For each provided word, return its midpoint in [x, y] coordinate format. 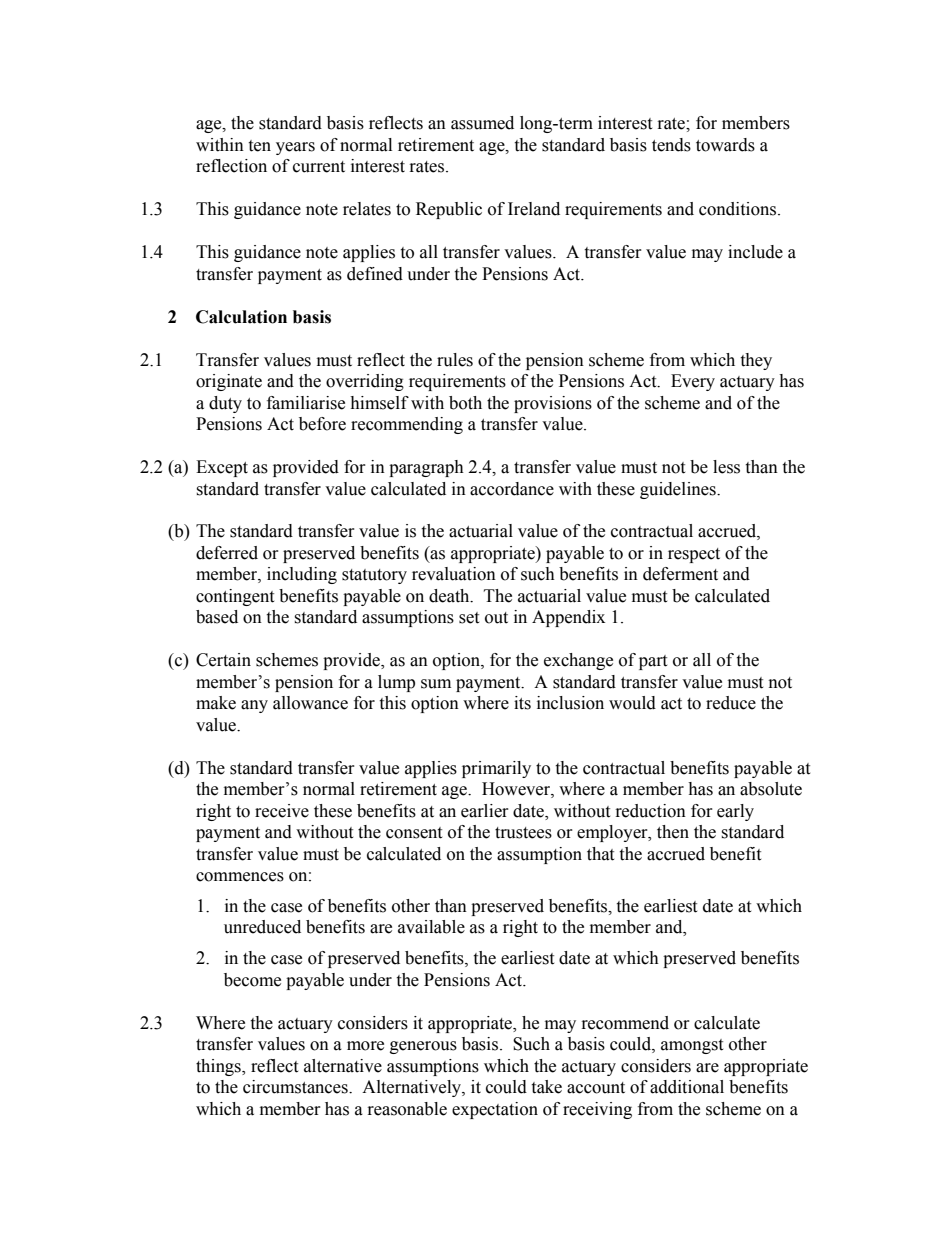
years [295, 148]
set [469, 618]
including [302, 575]
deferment [680, 574]
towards [725, 145]
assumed [482, 123]
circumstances [296, 1087]
